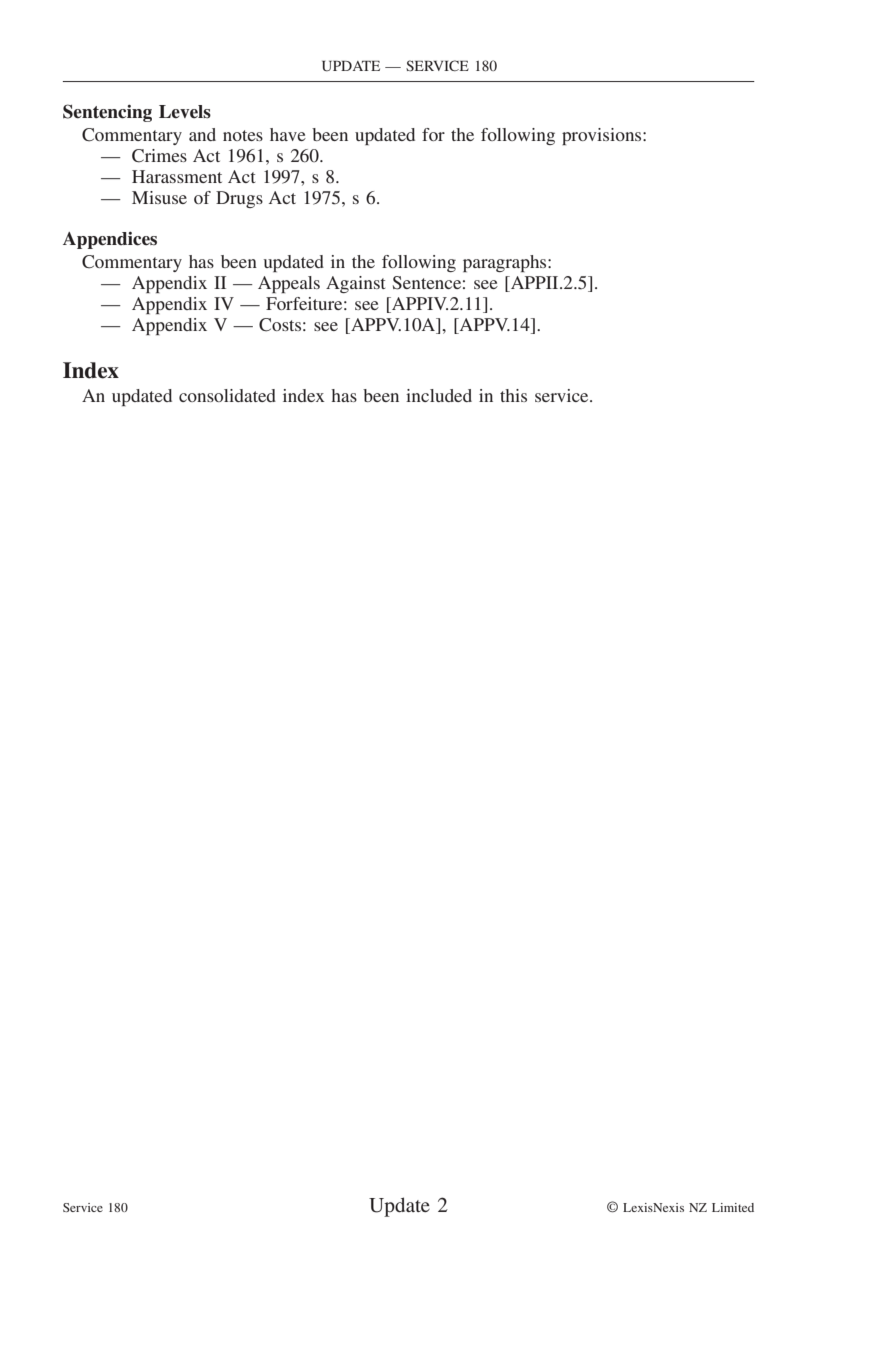  I want to click on Limited, so click(733, 1207).
